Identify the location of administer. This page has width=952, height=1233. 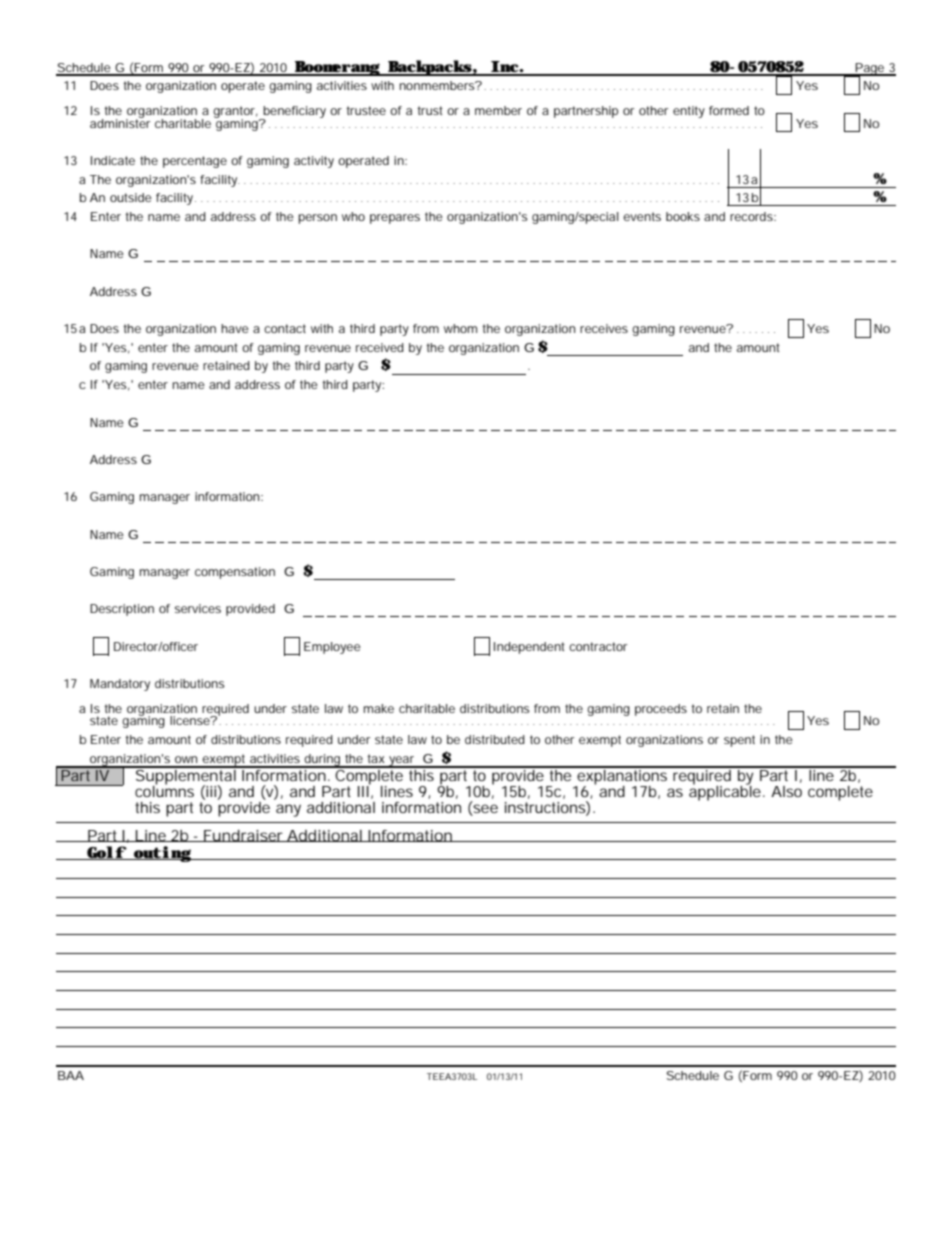
(120, 122).
